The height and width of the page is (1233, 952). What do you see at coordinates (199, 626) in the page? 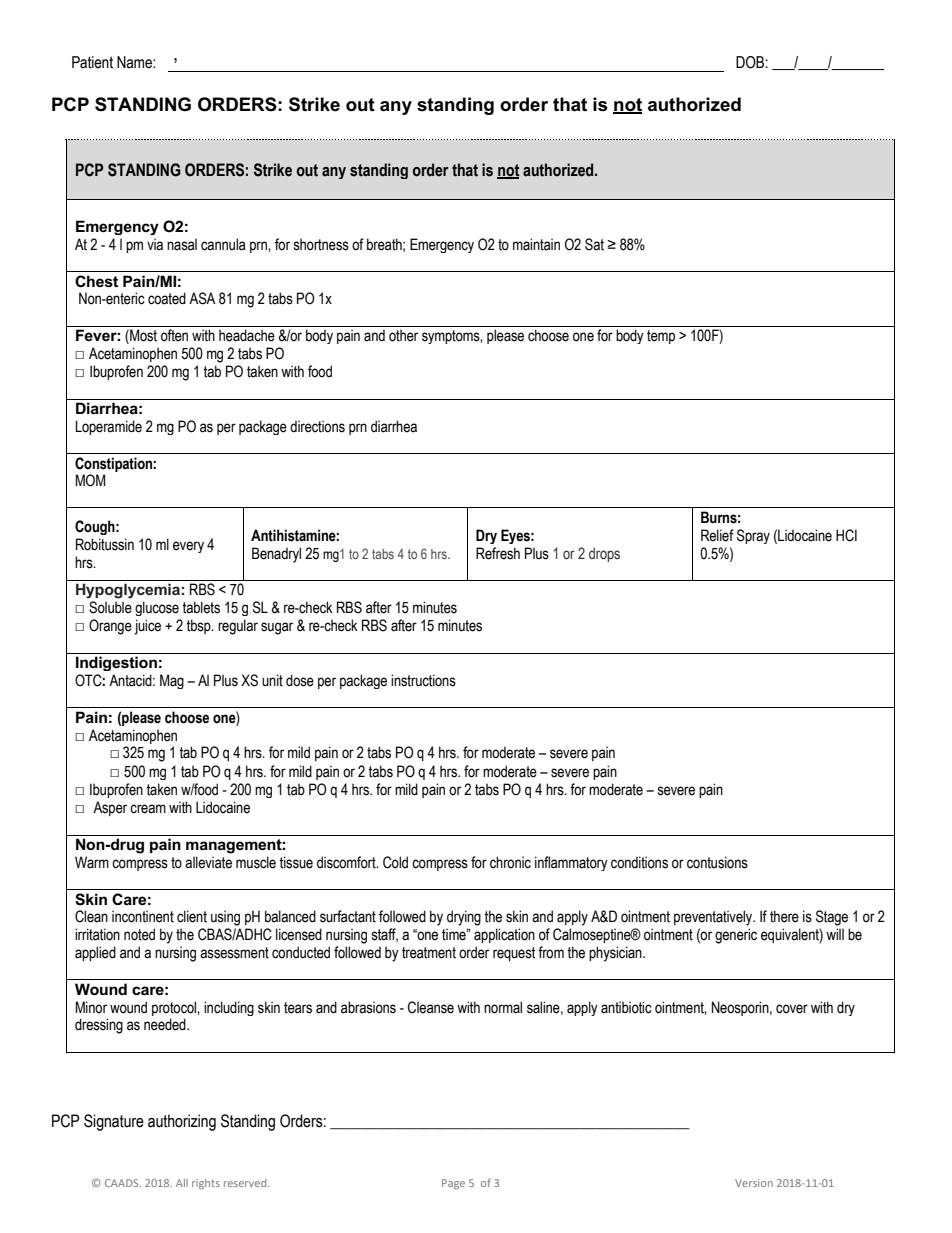
I see `tbsp` at bounding box center [199, 626].
